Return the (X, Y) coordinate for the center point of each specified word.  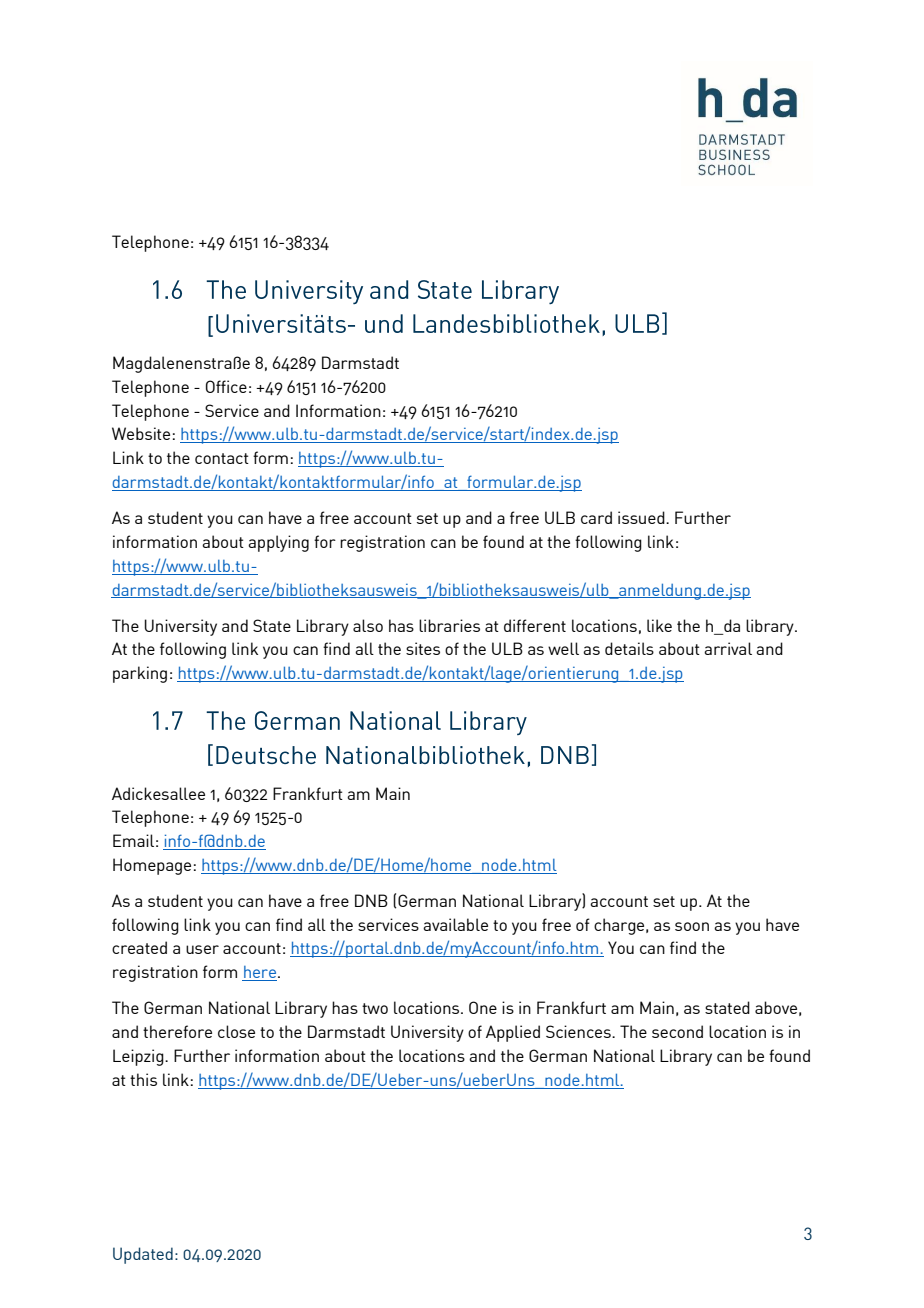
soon (692, 926)
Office (226, 386)
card (596, 517)
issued (642, 517)
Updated (143, 1255)
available (455, 924)
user (202, 949)
